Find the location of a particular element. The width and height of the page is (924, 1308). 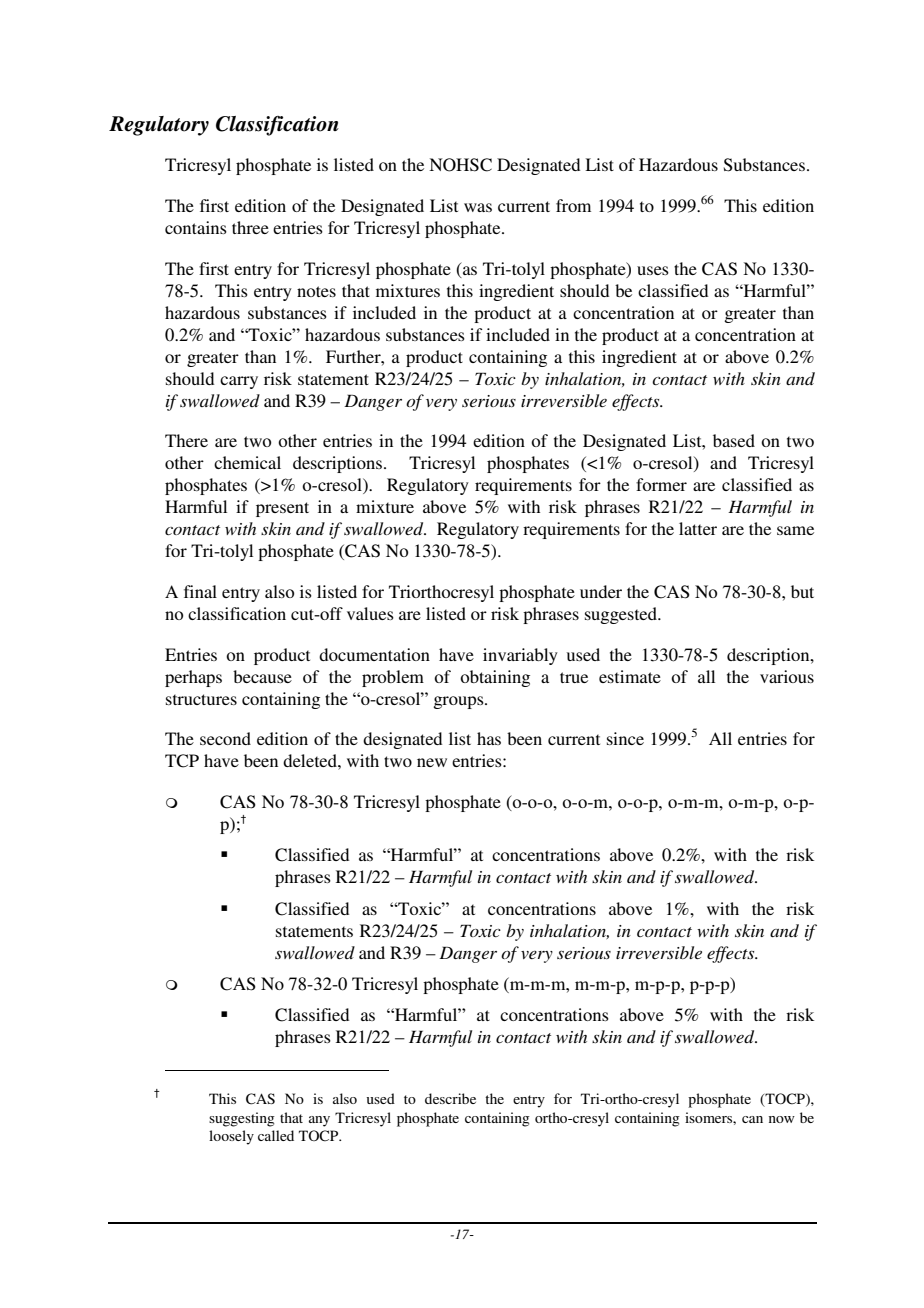

since is located at coordinates (625, 738).
